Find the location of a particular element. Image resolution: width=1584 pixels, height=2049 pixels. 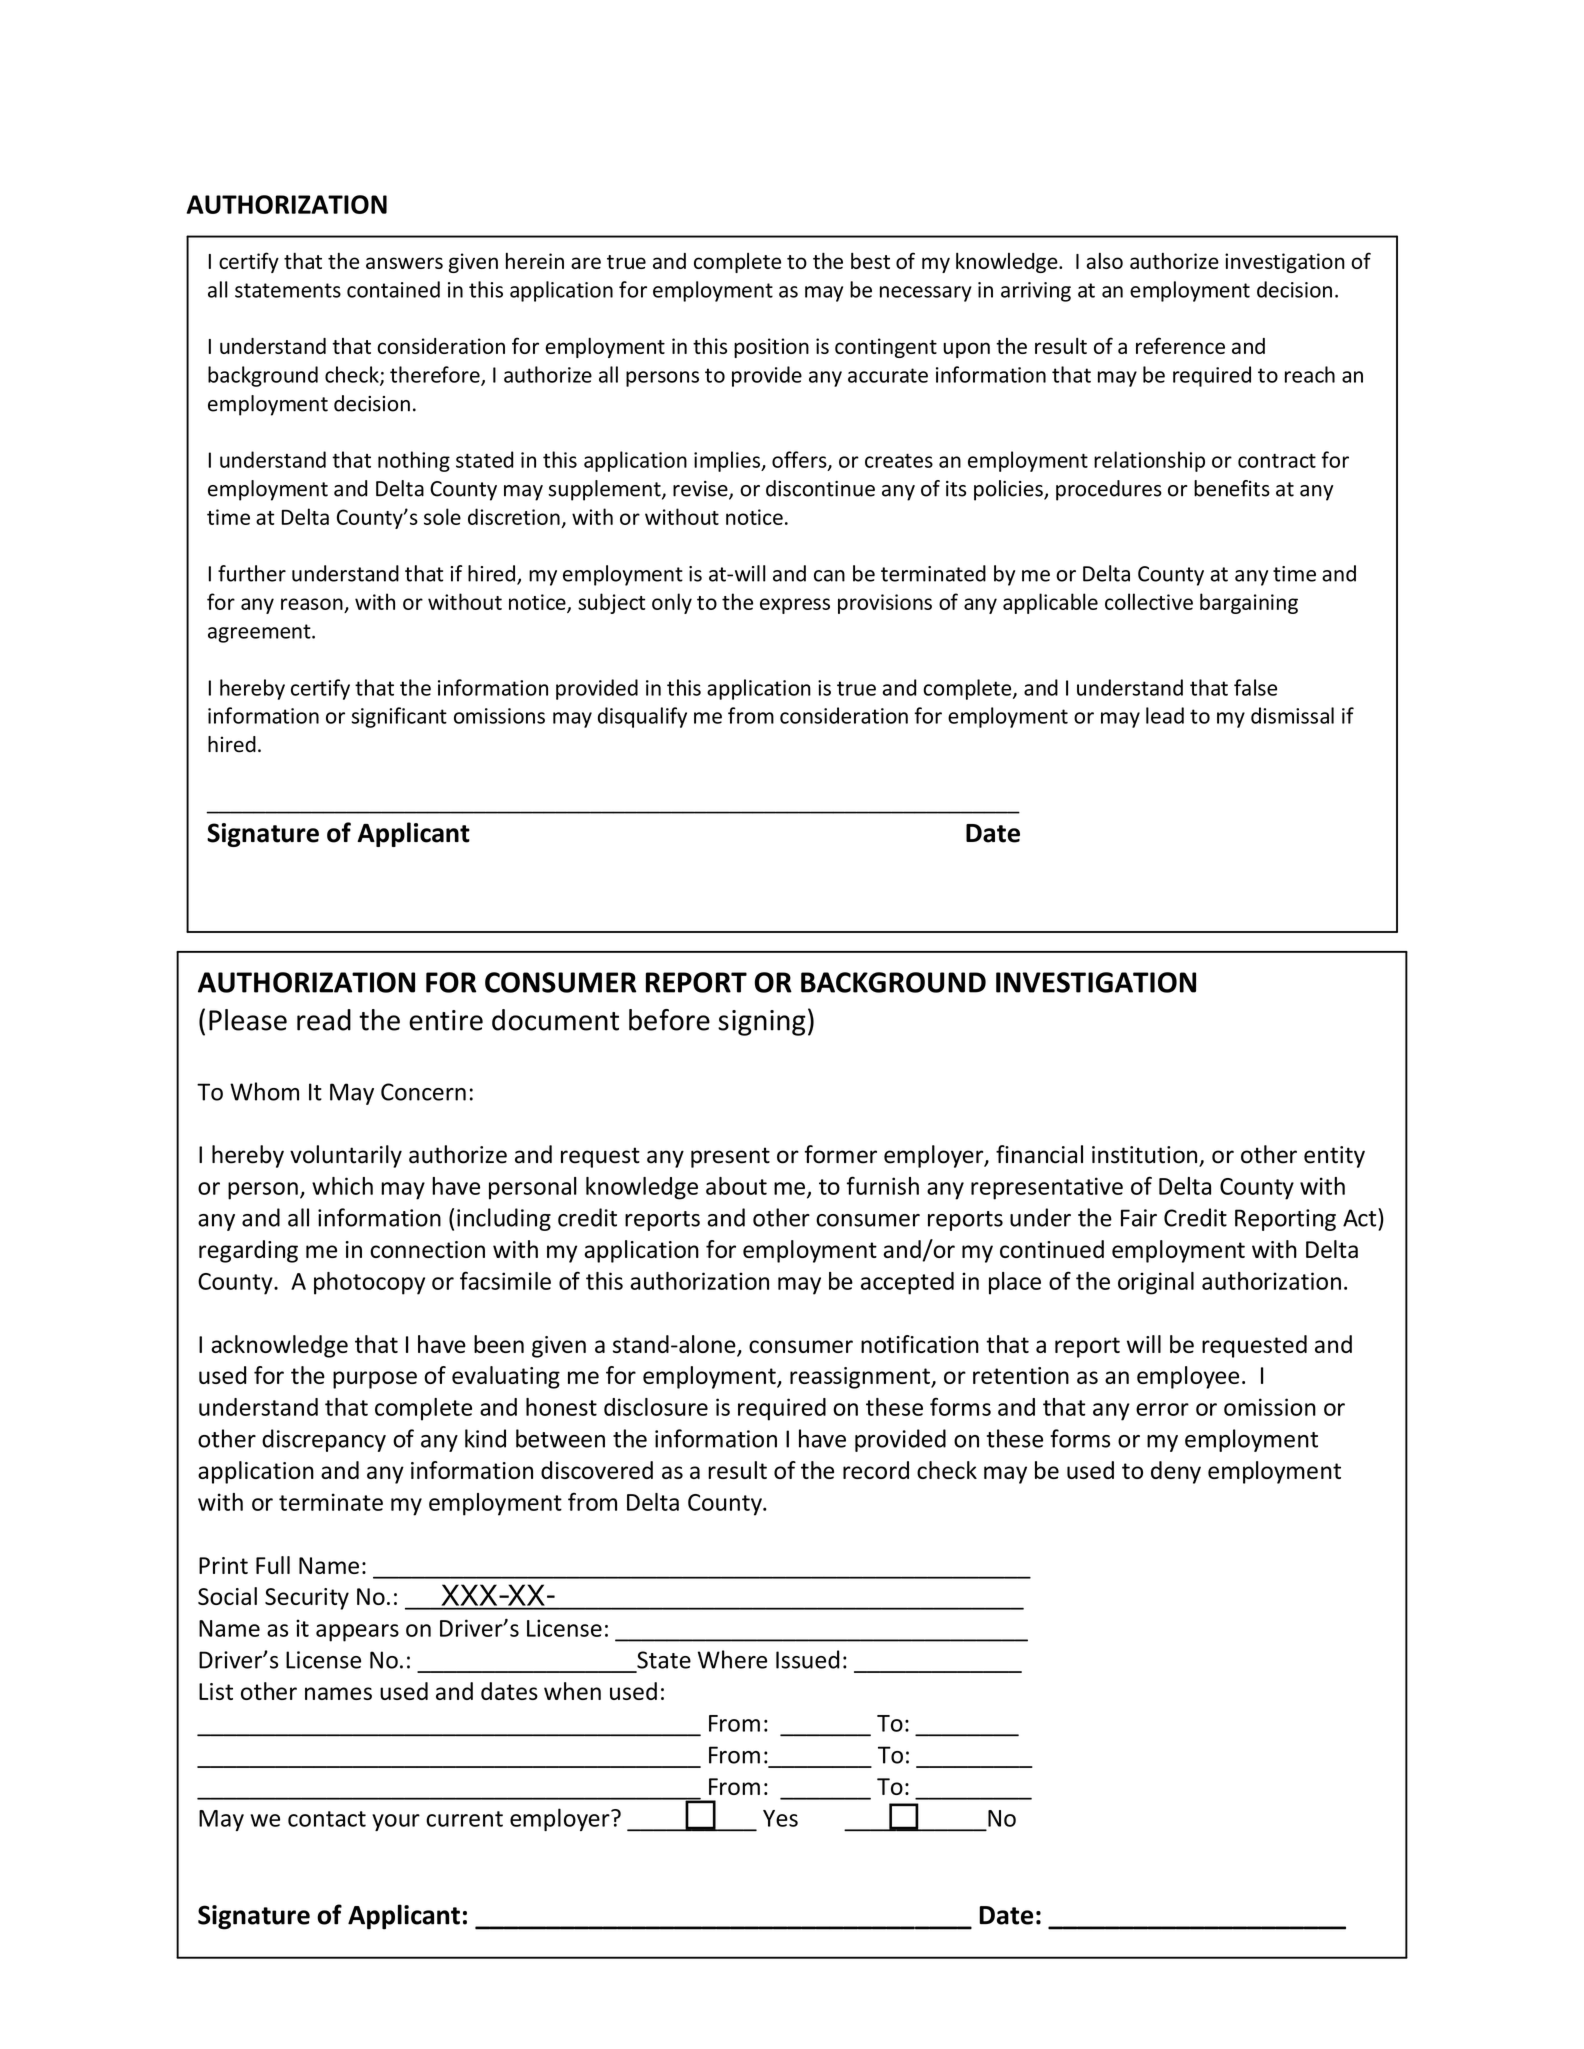

read is located at coordinates (324, 1020).
